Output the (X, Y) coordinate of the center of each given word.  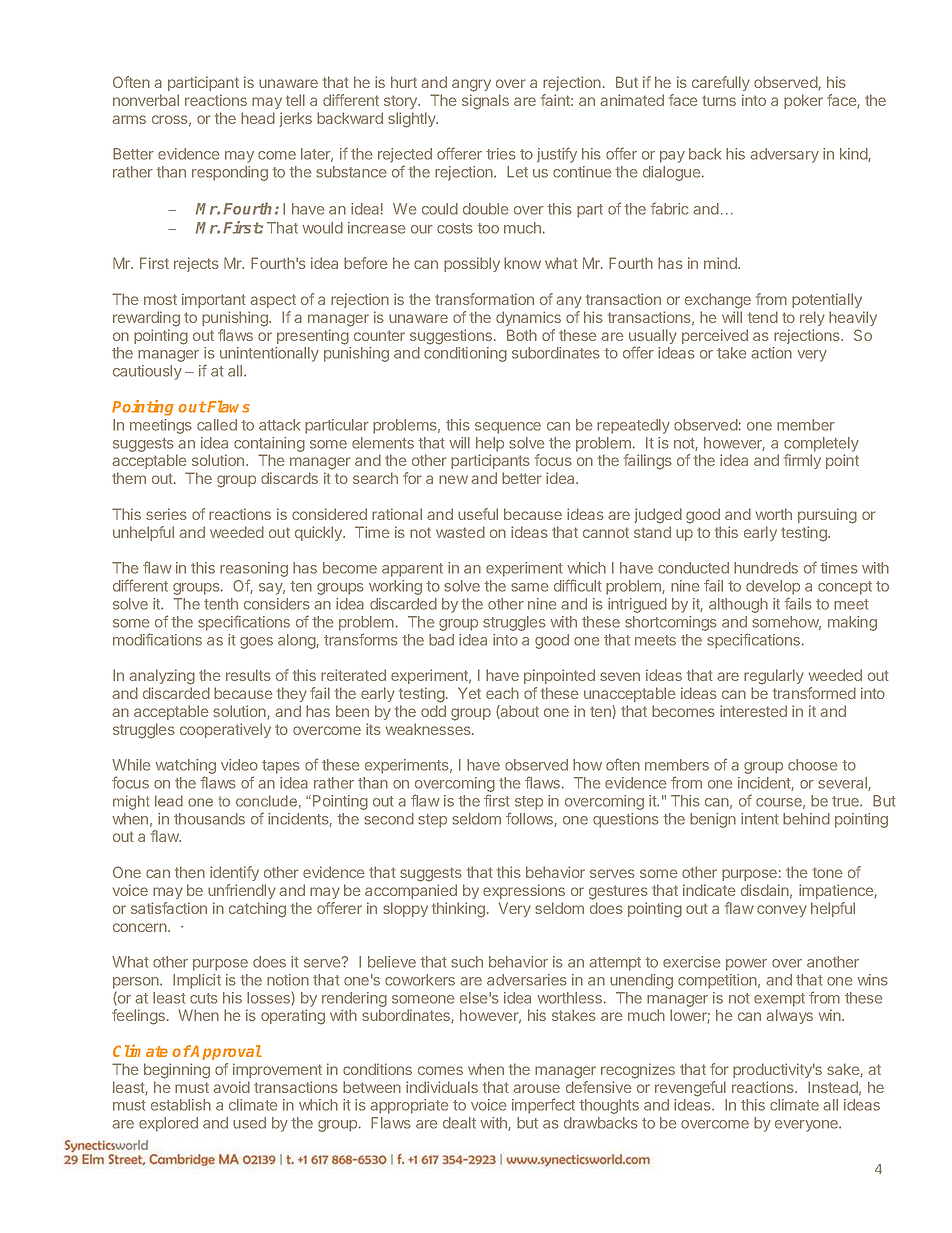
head (258, 118)
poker (803, 101)
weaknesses (429, 729)
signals (485, 102)
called (217, 425)
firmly (802, 461)
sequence (508, 428)
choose (812, 765)
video (239, 765)
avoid (231, 1087)
